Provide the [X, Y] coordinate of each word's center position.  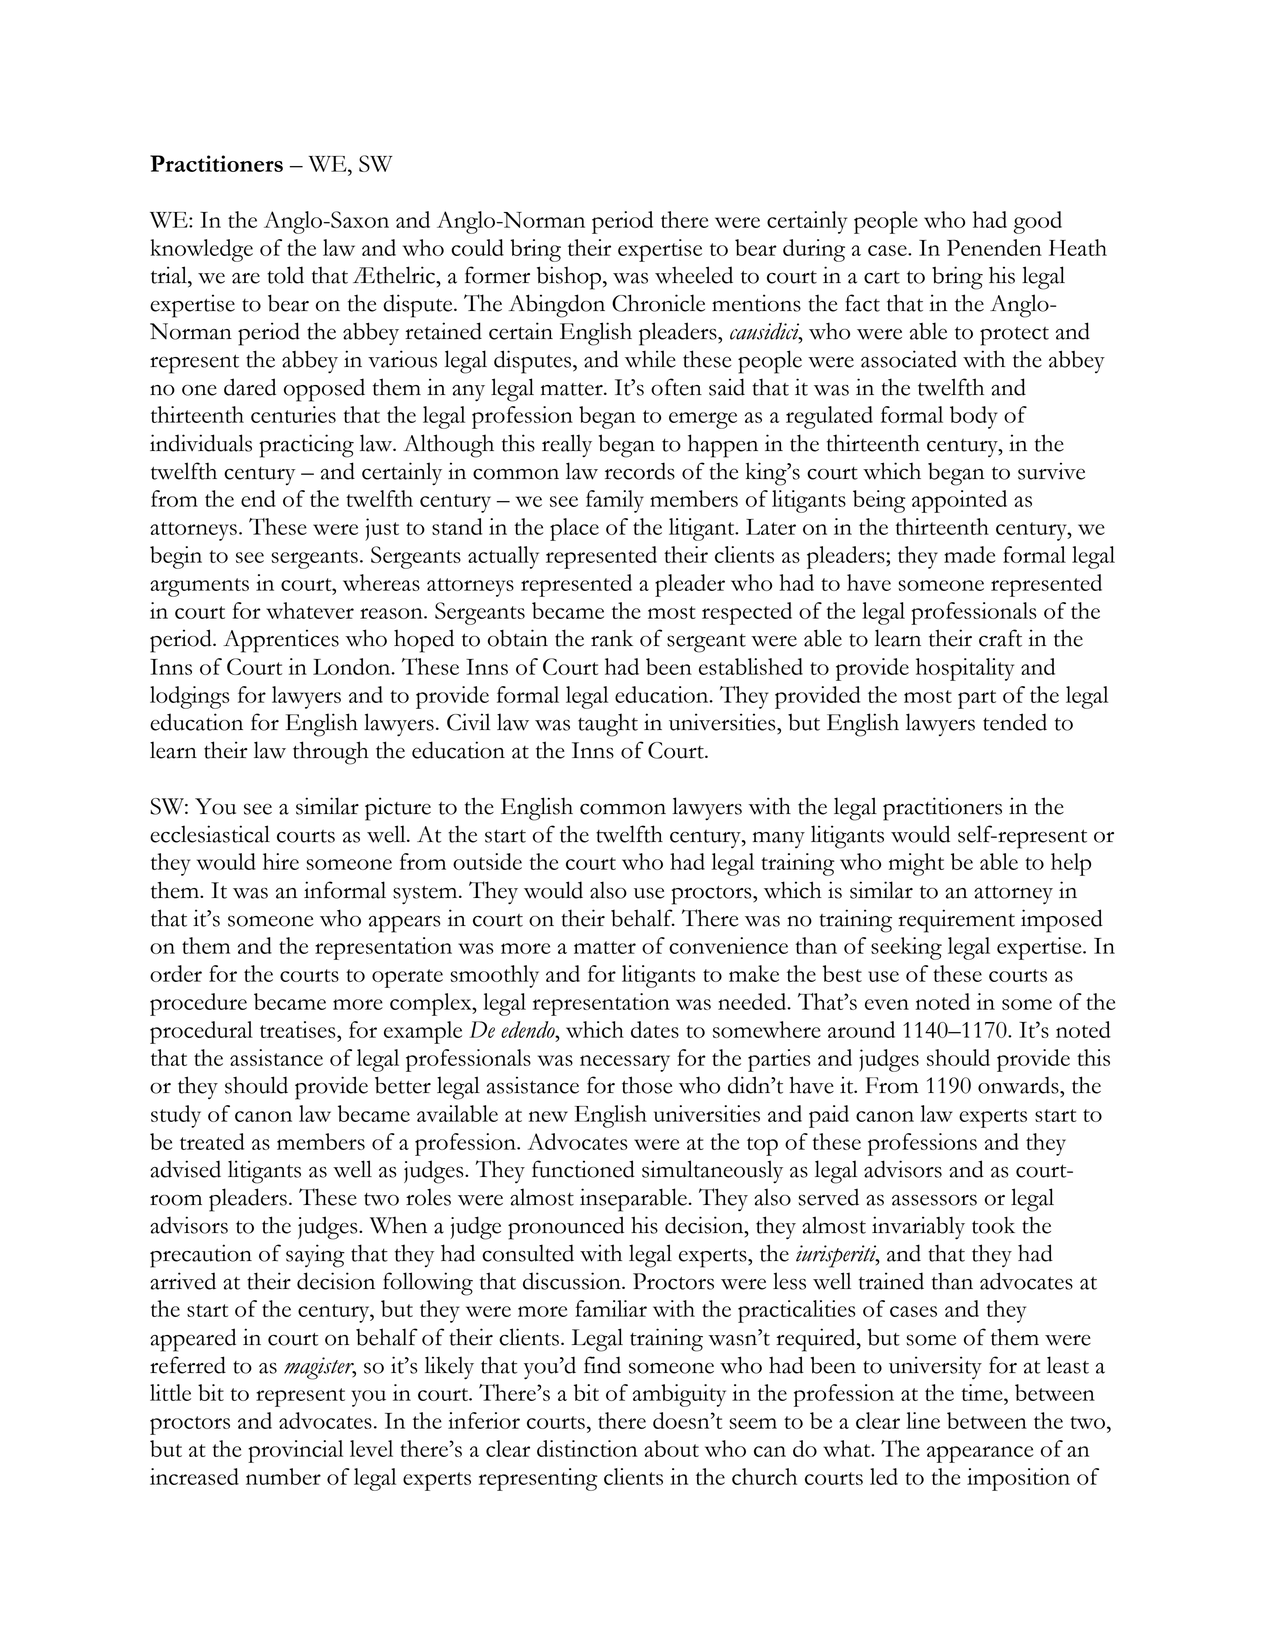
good [1038, 222]
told [285, 275]
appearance [980, 1454]
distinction [587, 1448]
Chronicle [658, 303]
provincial [295, 1451]
